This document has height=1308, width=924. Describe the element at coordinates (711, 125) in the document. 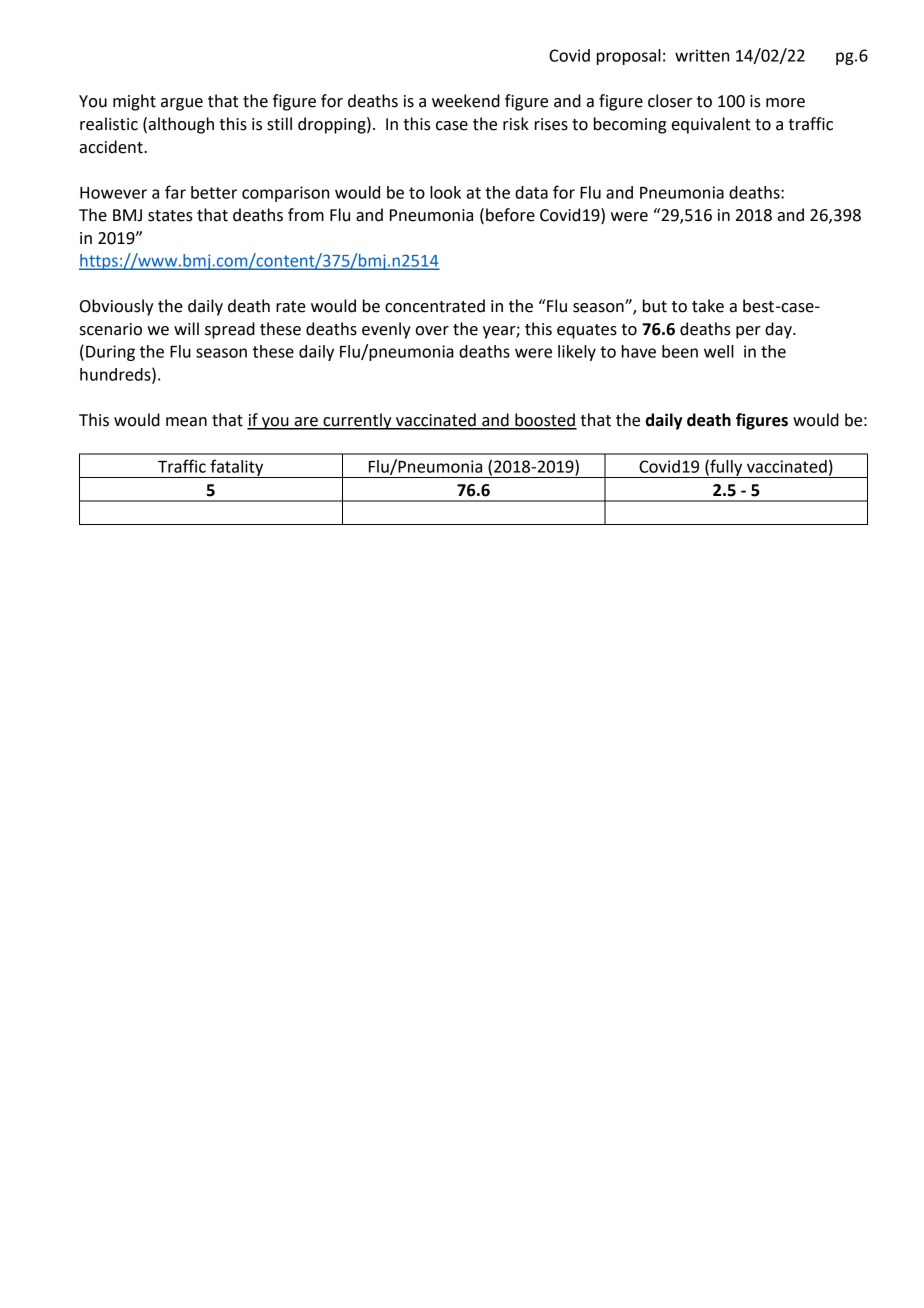

I see `equivalent` at that location.
